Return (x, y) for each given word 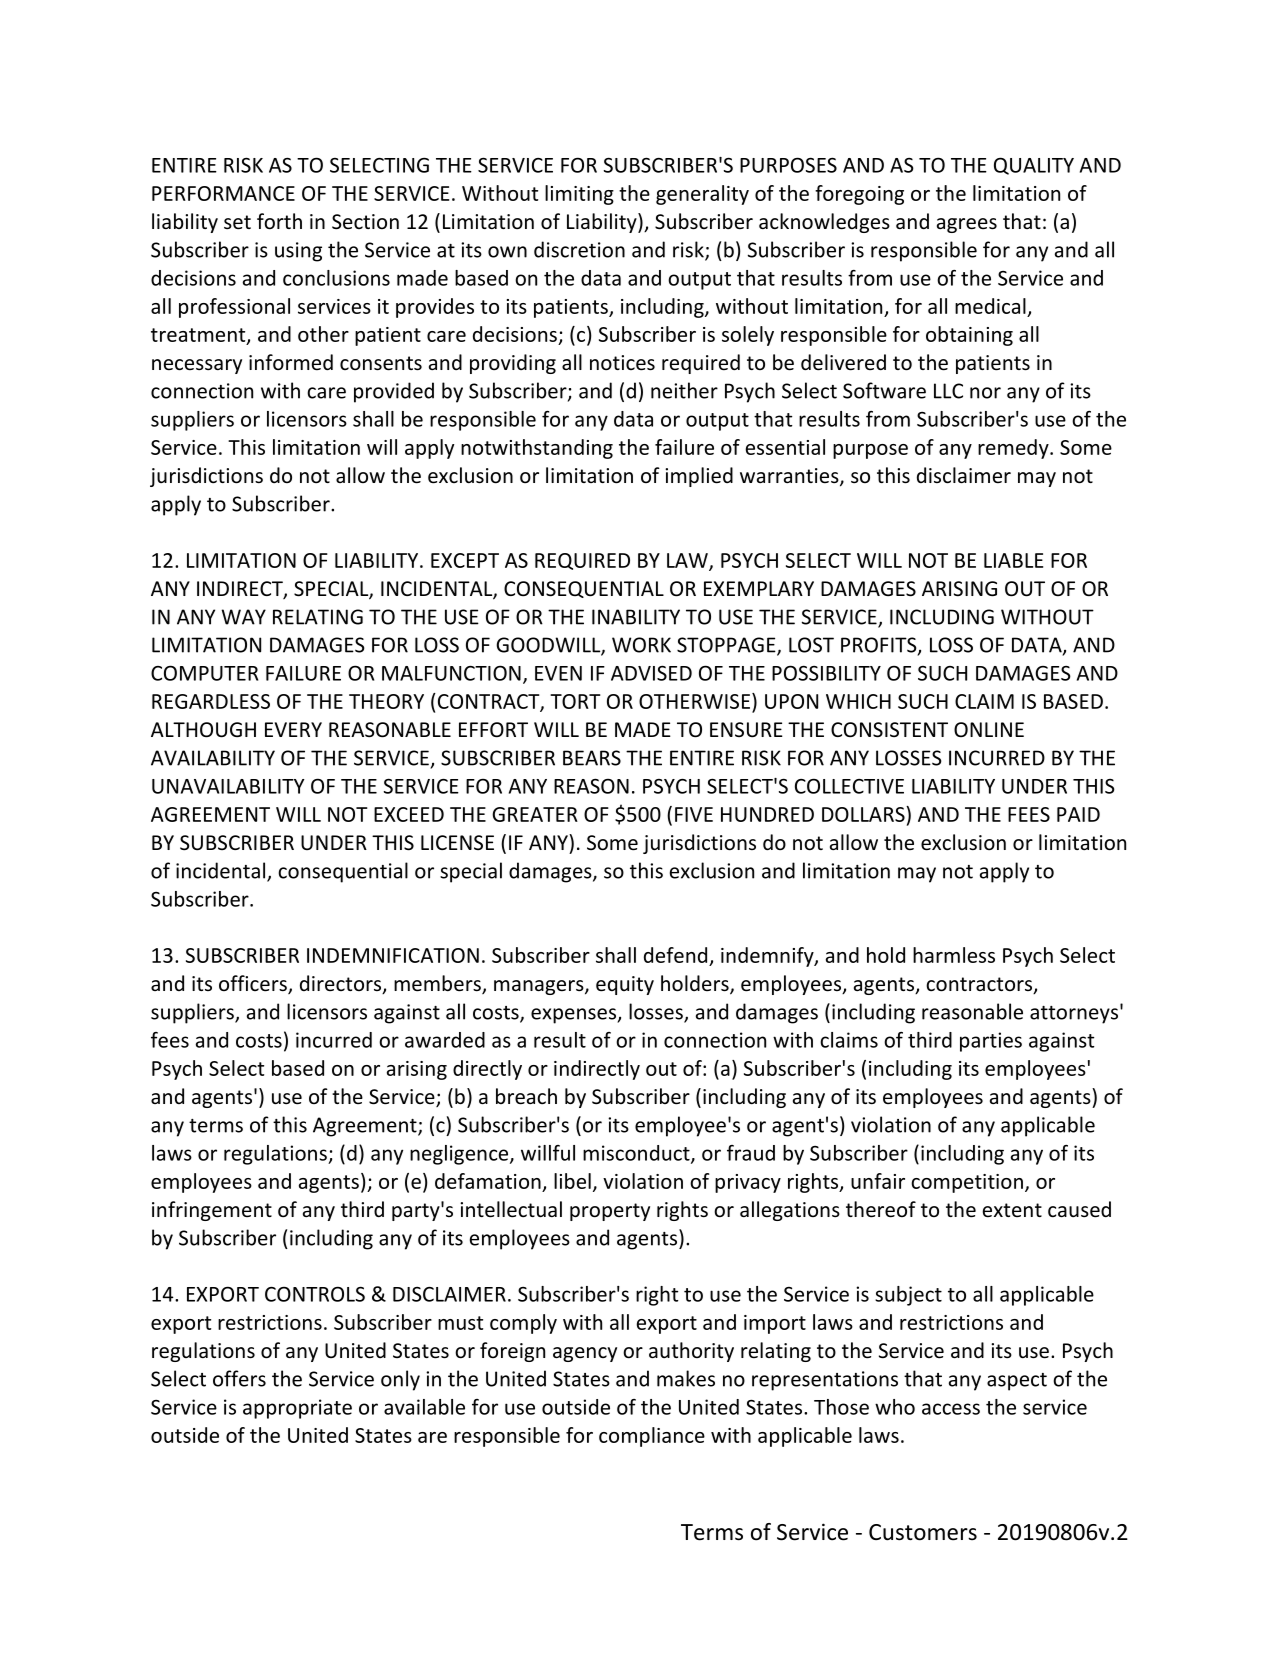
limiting (579, 195)
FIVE (694, 814)
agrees (967, 225)
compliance (652, 1437)
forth (279, 221)
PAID (1078, 814)
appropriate (297, 1409)
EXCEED (409, 814)
